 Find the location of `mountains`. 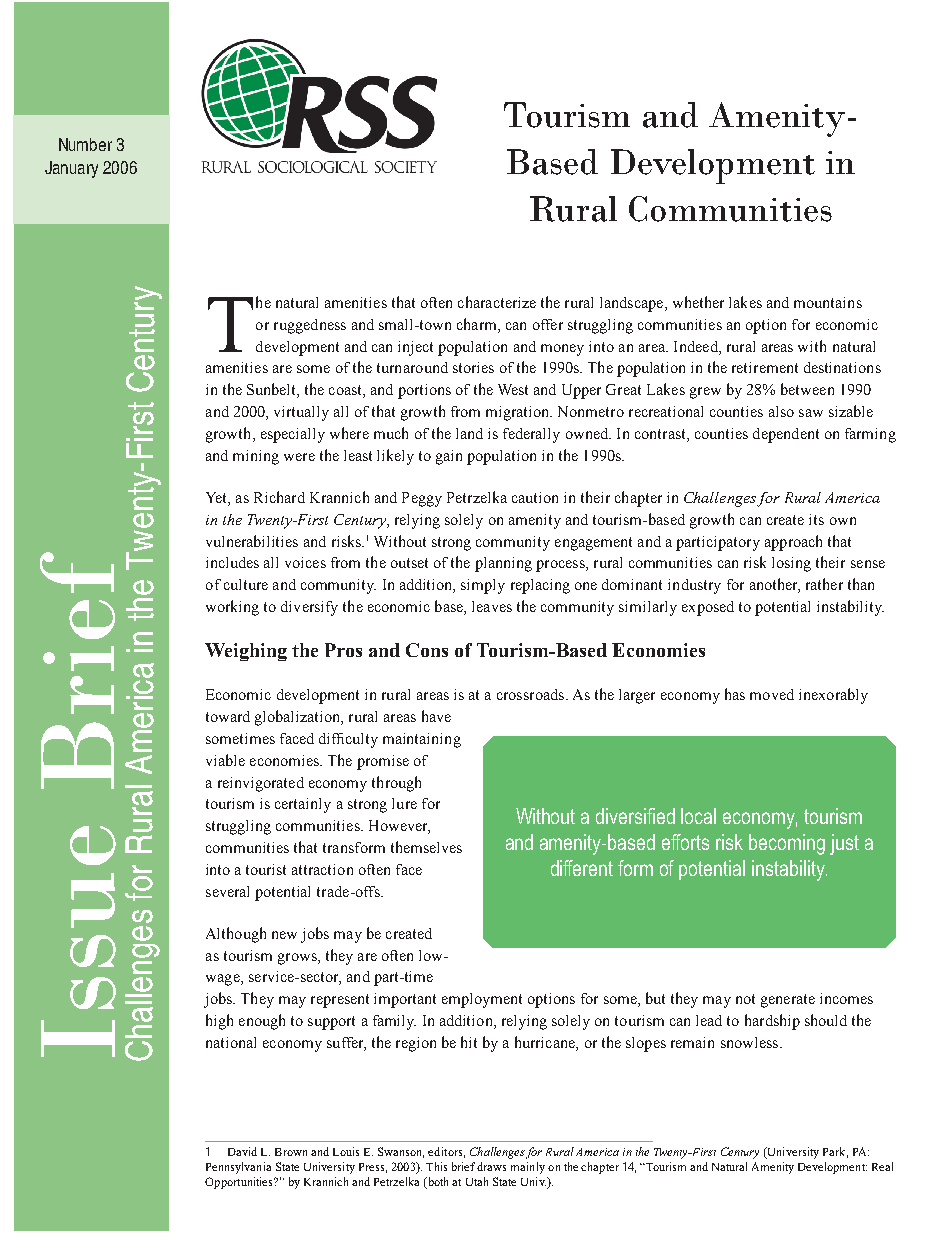

mountains is located at coordinates (828, 302).
